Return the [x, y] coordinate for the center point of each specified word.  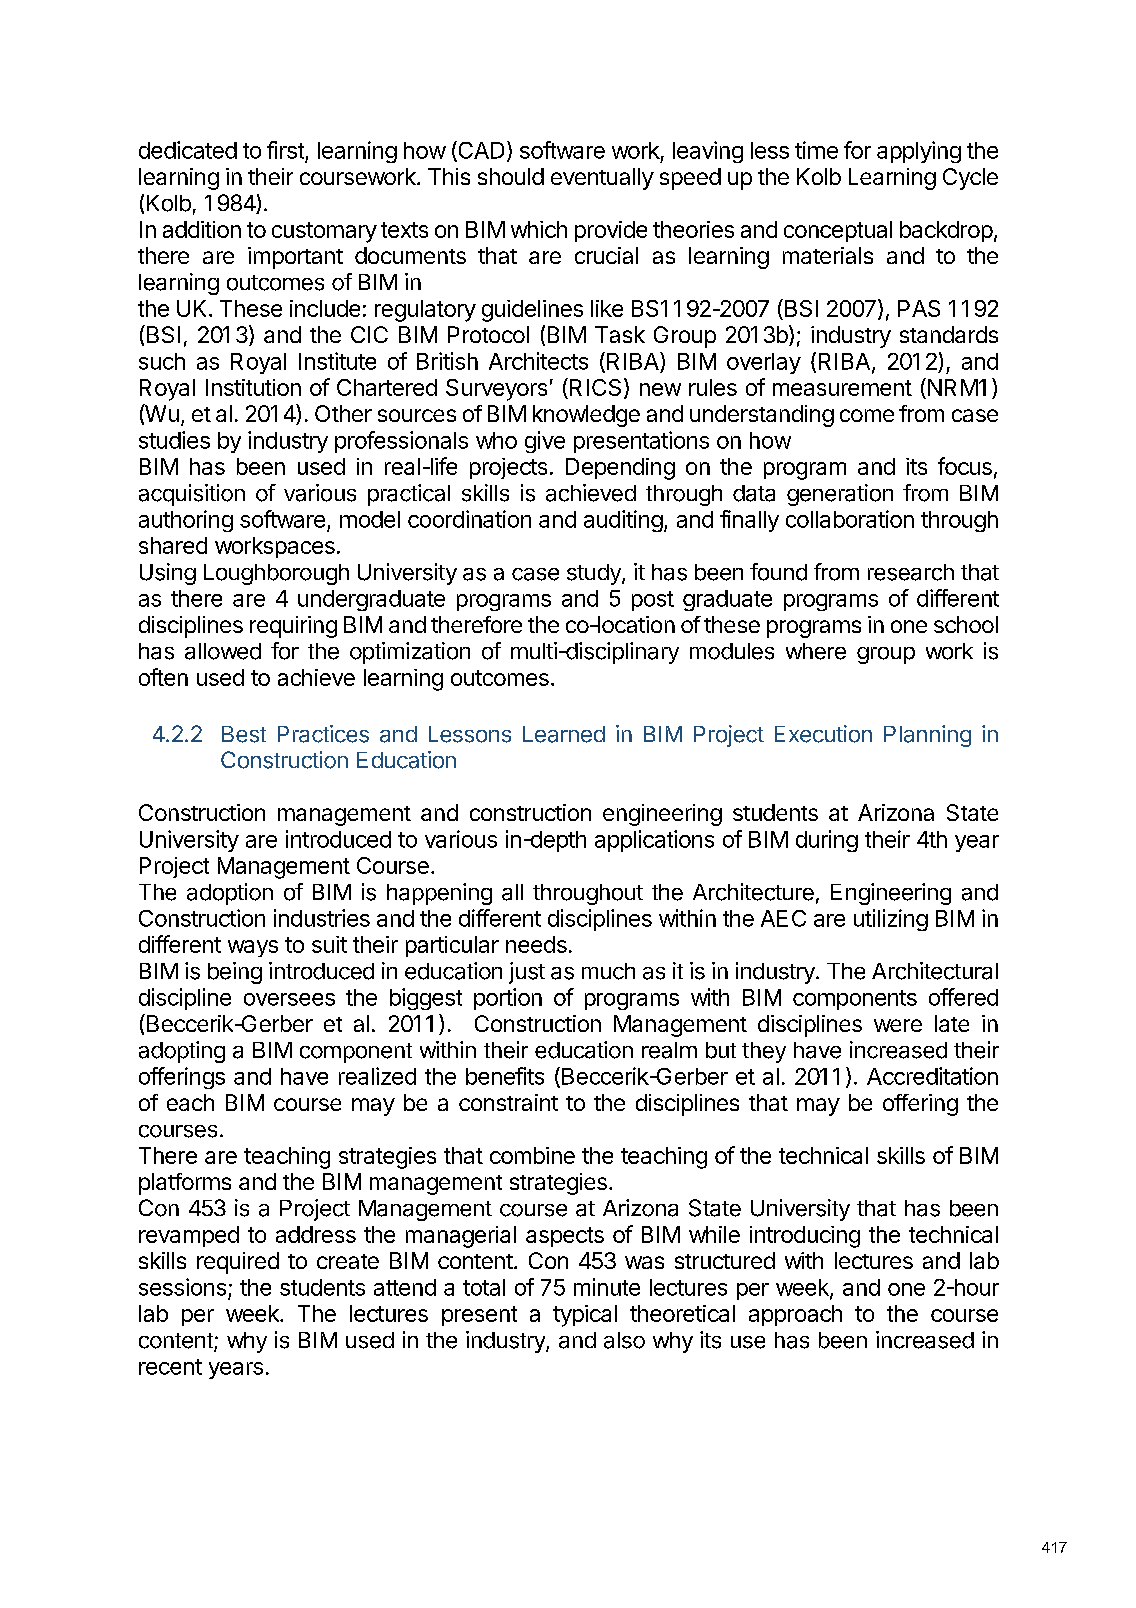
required [238, 1263]
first [285, 150]
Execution [823, 734]
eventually [602, 179]
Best [244, 734]
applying [919, 152]
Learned [564, 734]
